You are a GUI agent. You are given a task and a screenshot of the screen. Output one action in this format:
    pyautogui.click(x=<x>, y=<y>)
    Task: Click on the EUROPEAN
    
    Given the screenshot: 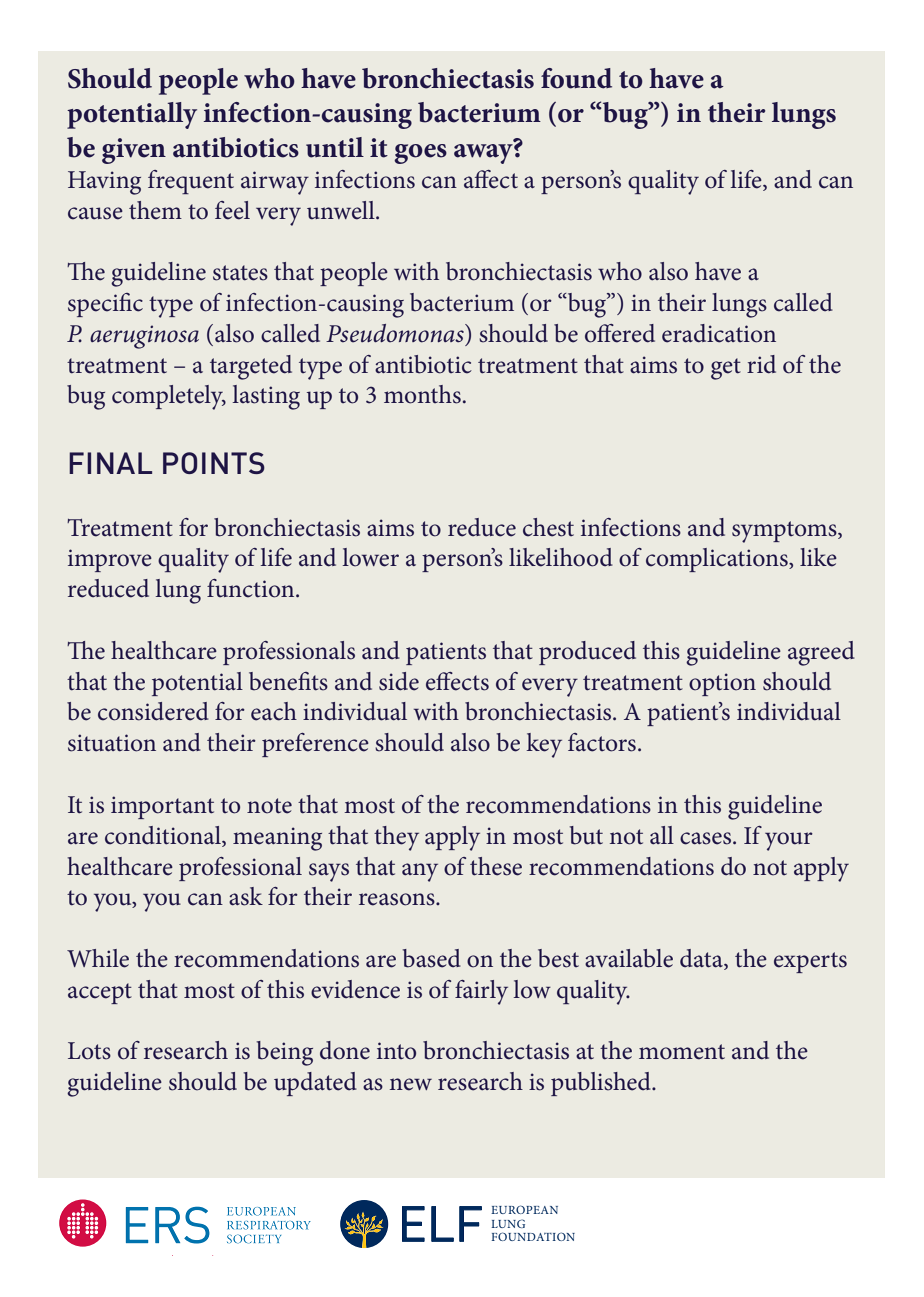 What is the action you would take?
    pyautogui.click(x=524, y=1209)
